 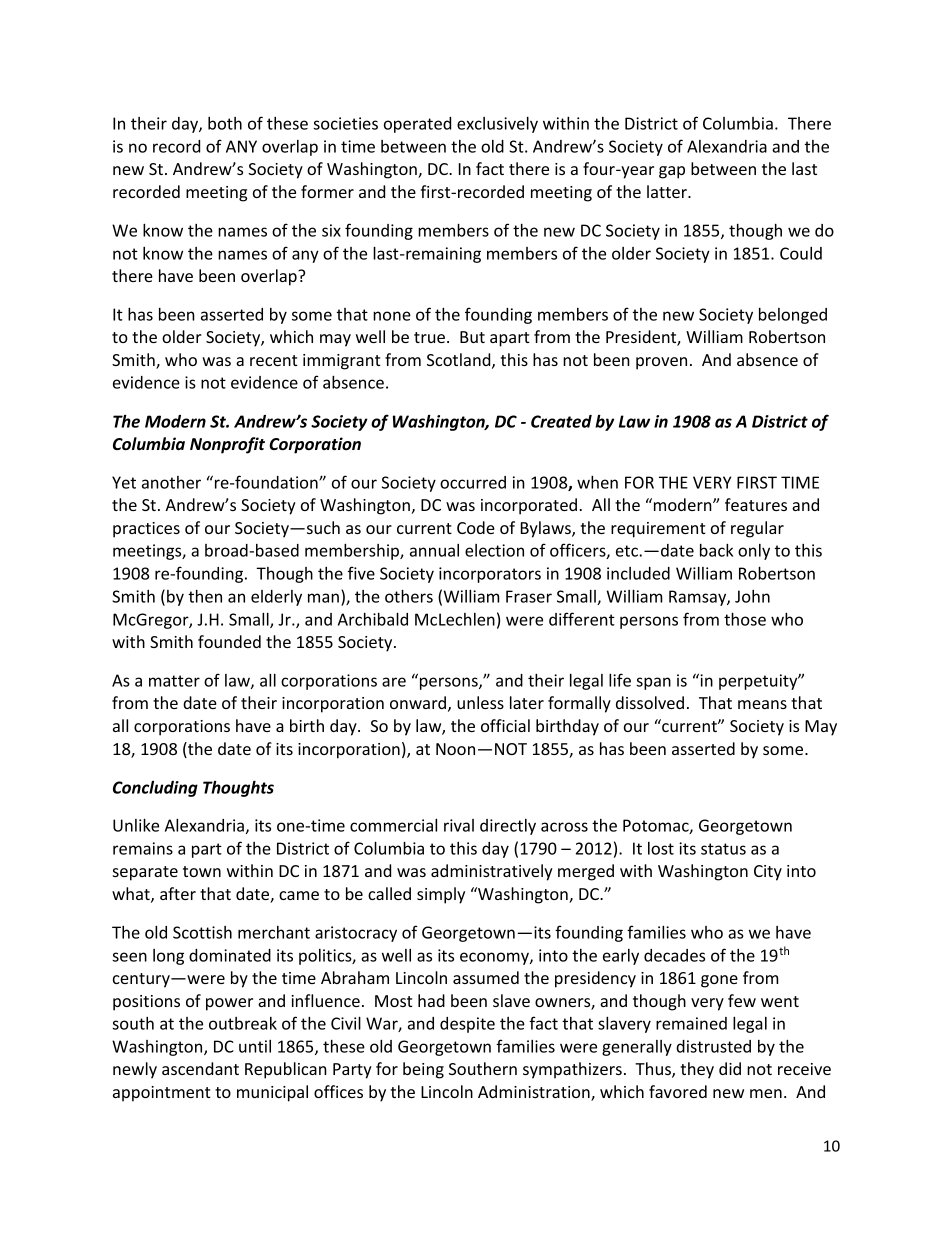 What do you see at coordinates (274, 360) in the screenshot?
I see `recent` at bounding box center [274, 360].
